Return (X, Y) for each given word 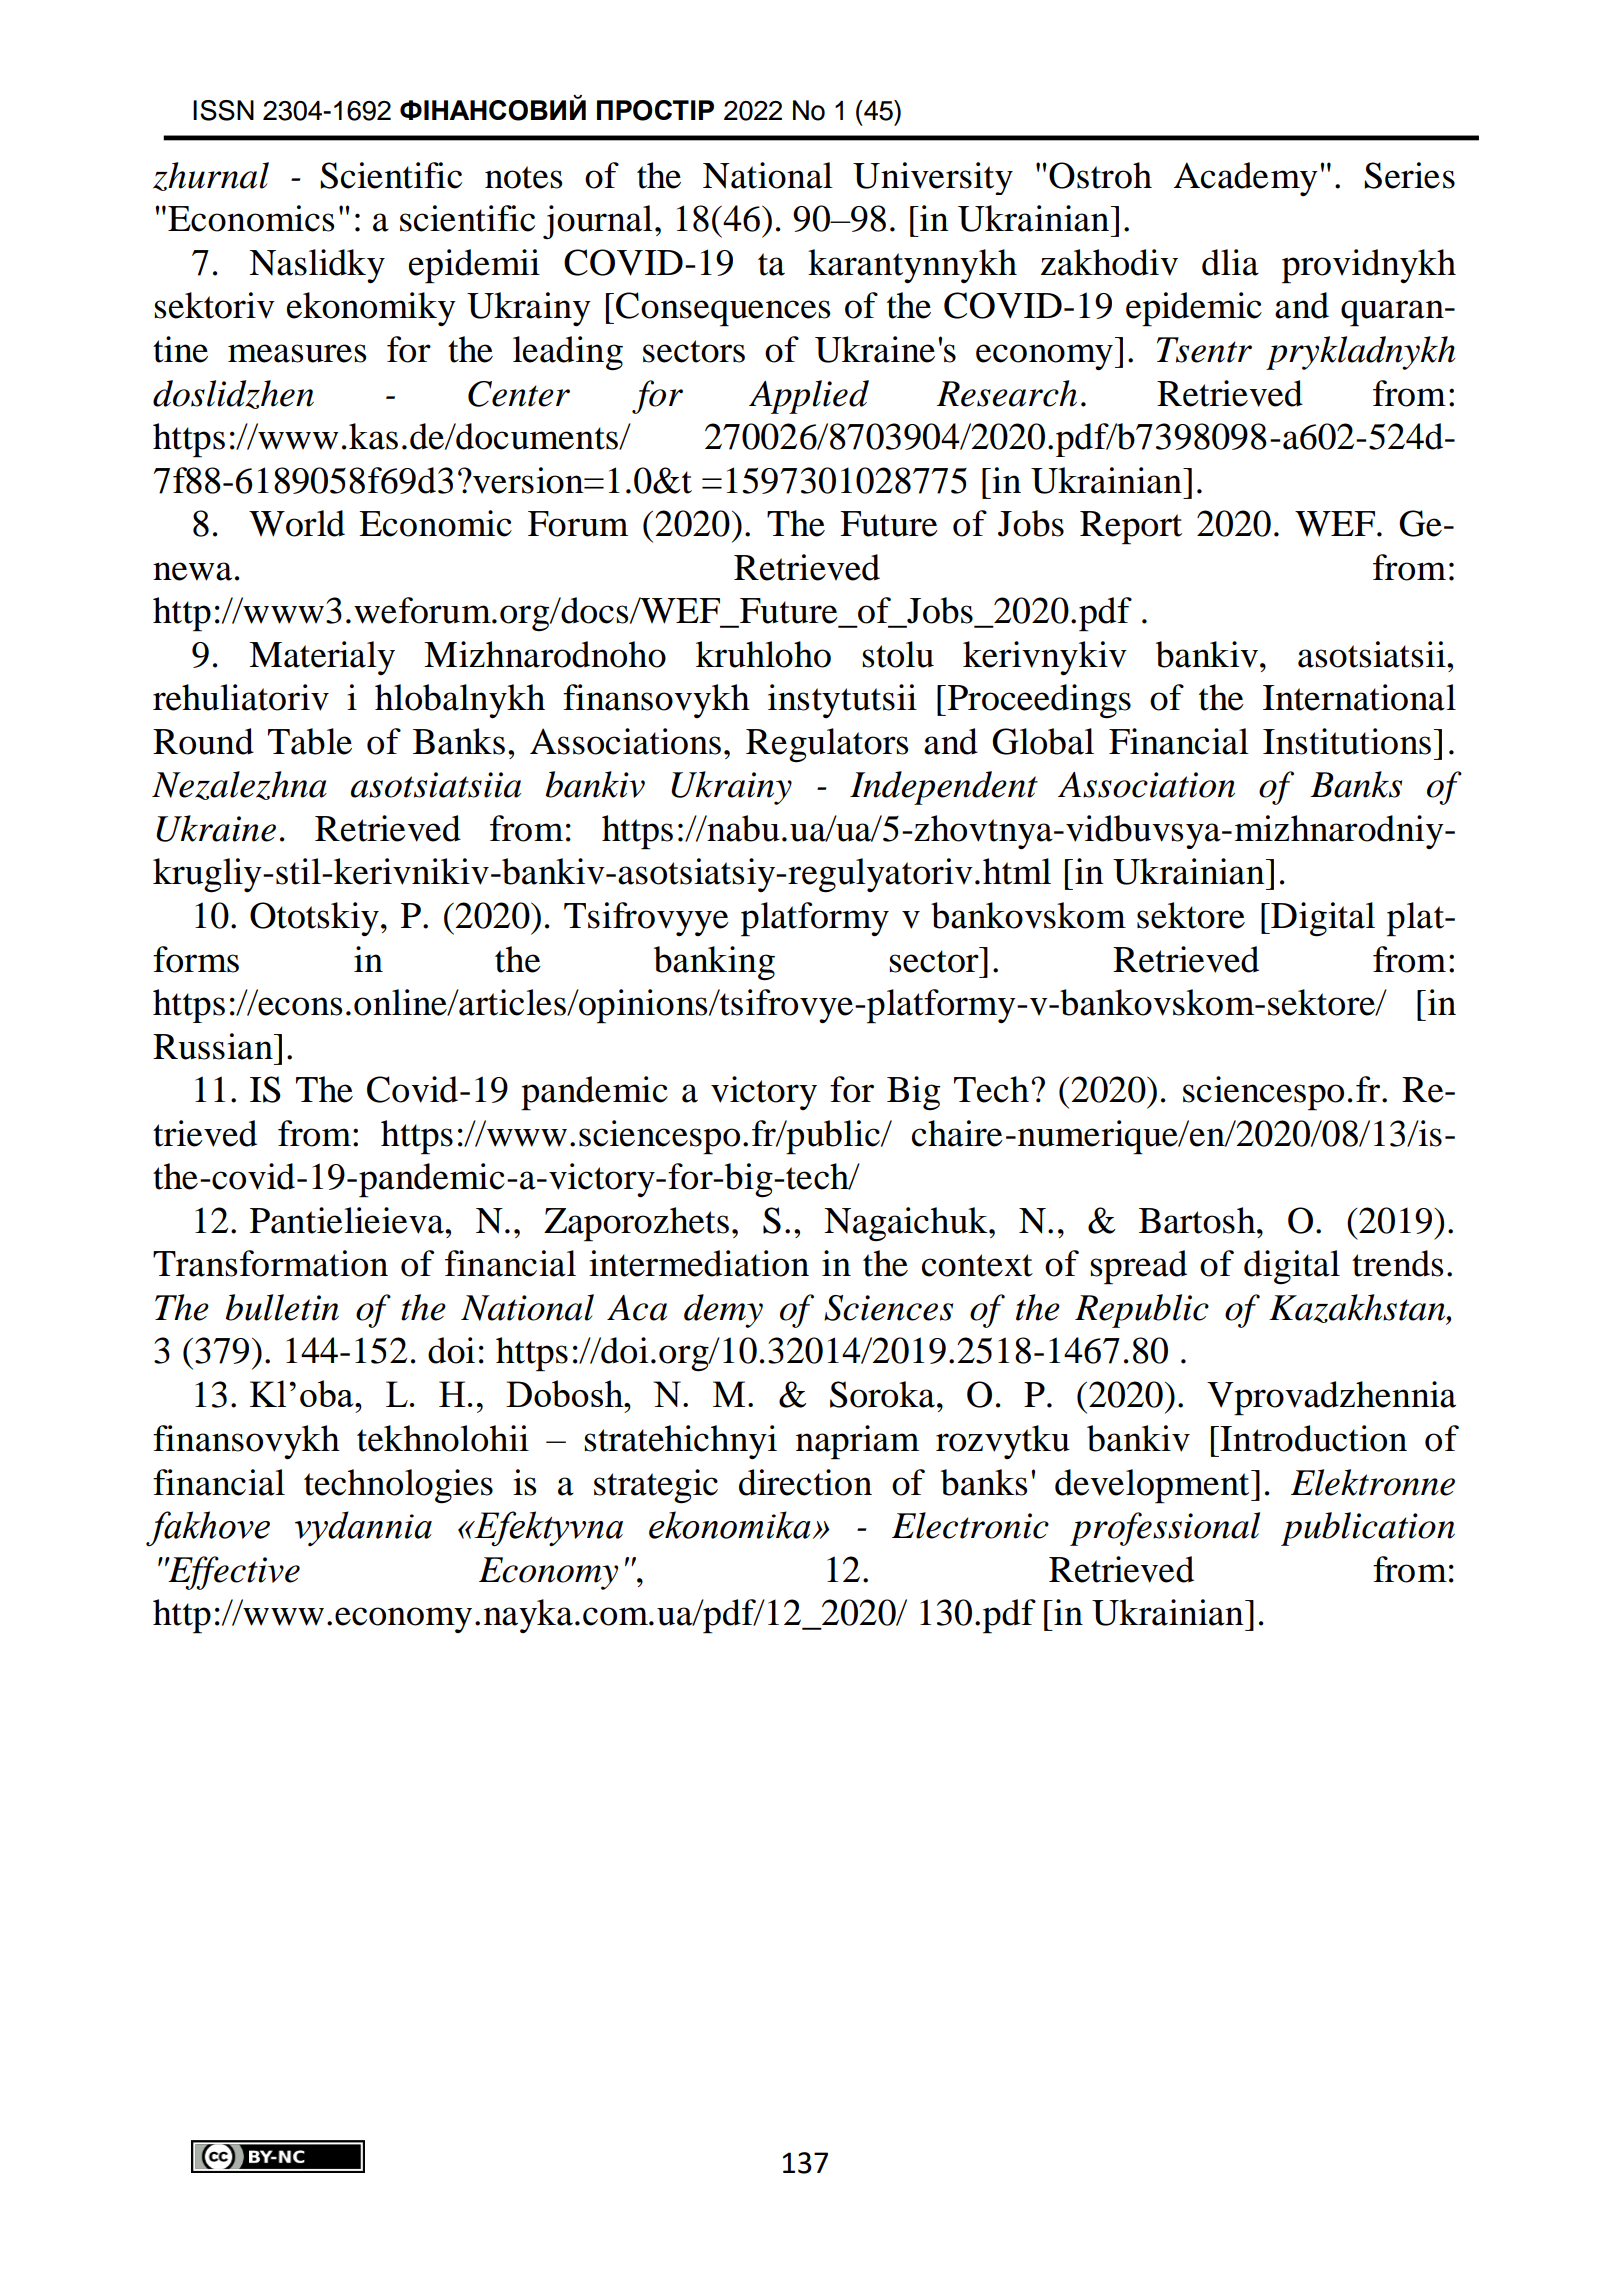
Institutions (1347, 741)
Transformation (270, 1263)
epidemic (1194, 309)
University (933, 178)
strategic (656, 1486)
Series (1409, 175)
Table (310, 741)
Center (519, 394)
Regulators (827, 745)
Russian (214, 1046)
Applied (809, 397)
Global (1043, 741)
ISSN (223, 110)
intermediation (699, 1263)
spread (1138, 1267)
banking (714, 963)
